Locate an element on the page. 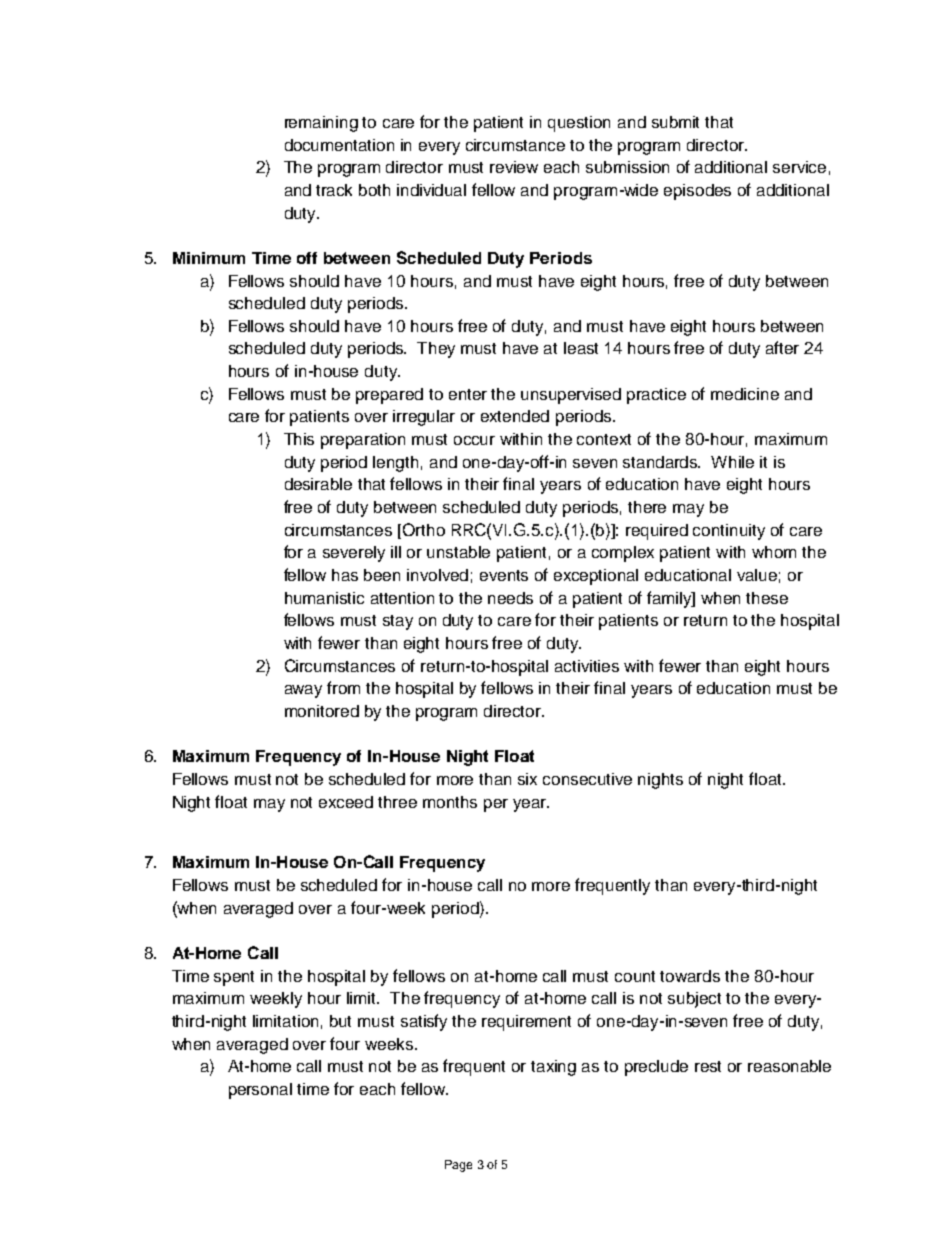 The width and height of the page is (952, 1233). episodes is located at coordinates (697, 192).
